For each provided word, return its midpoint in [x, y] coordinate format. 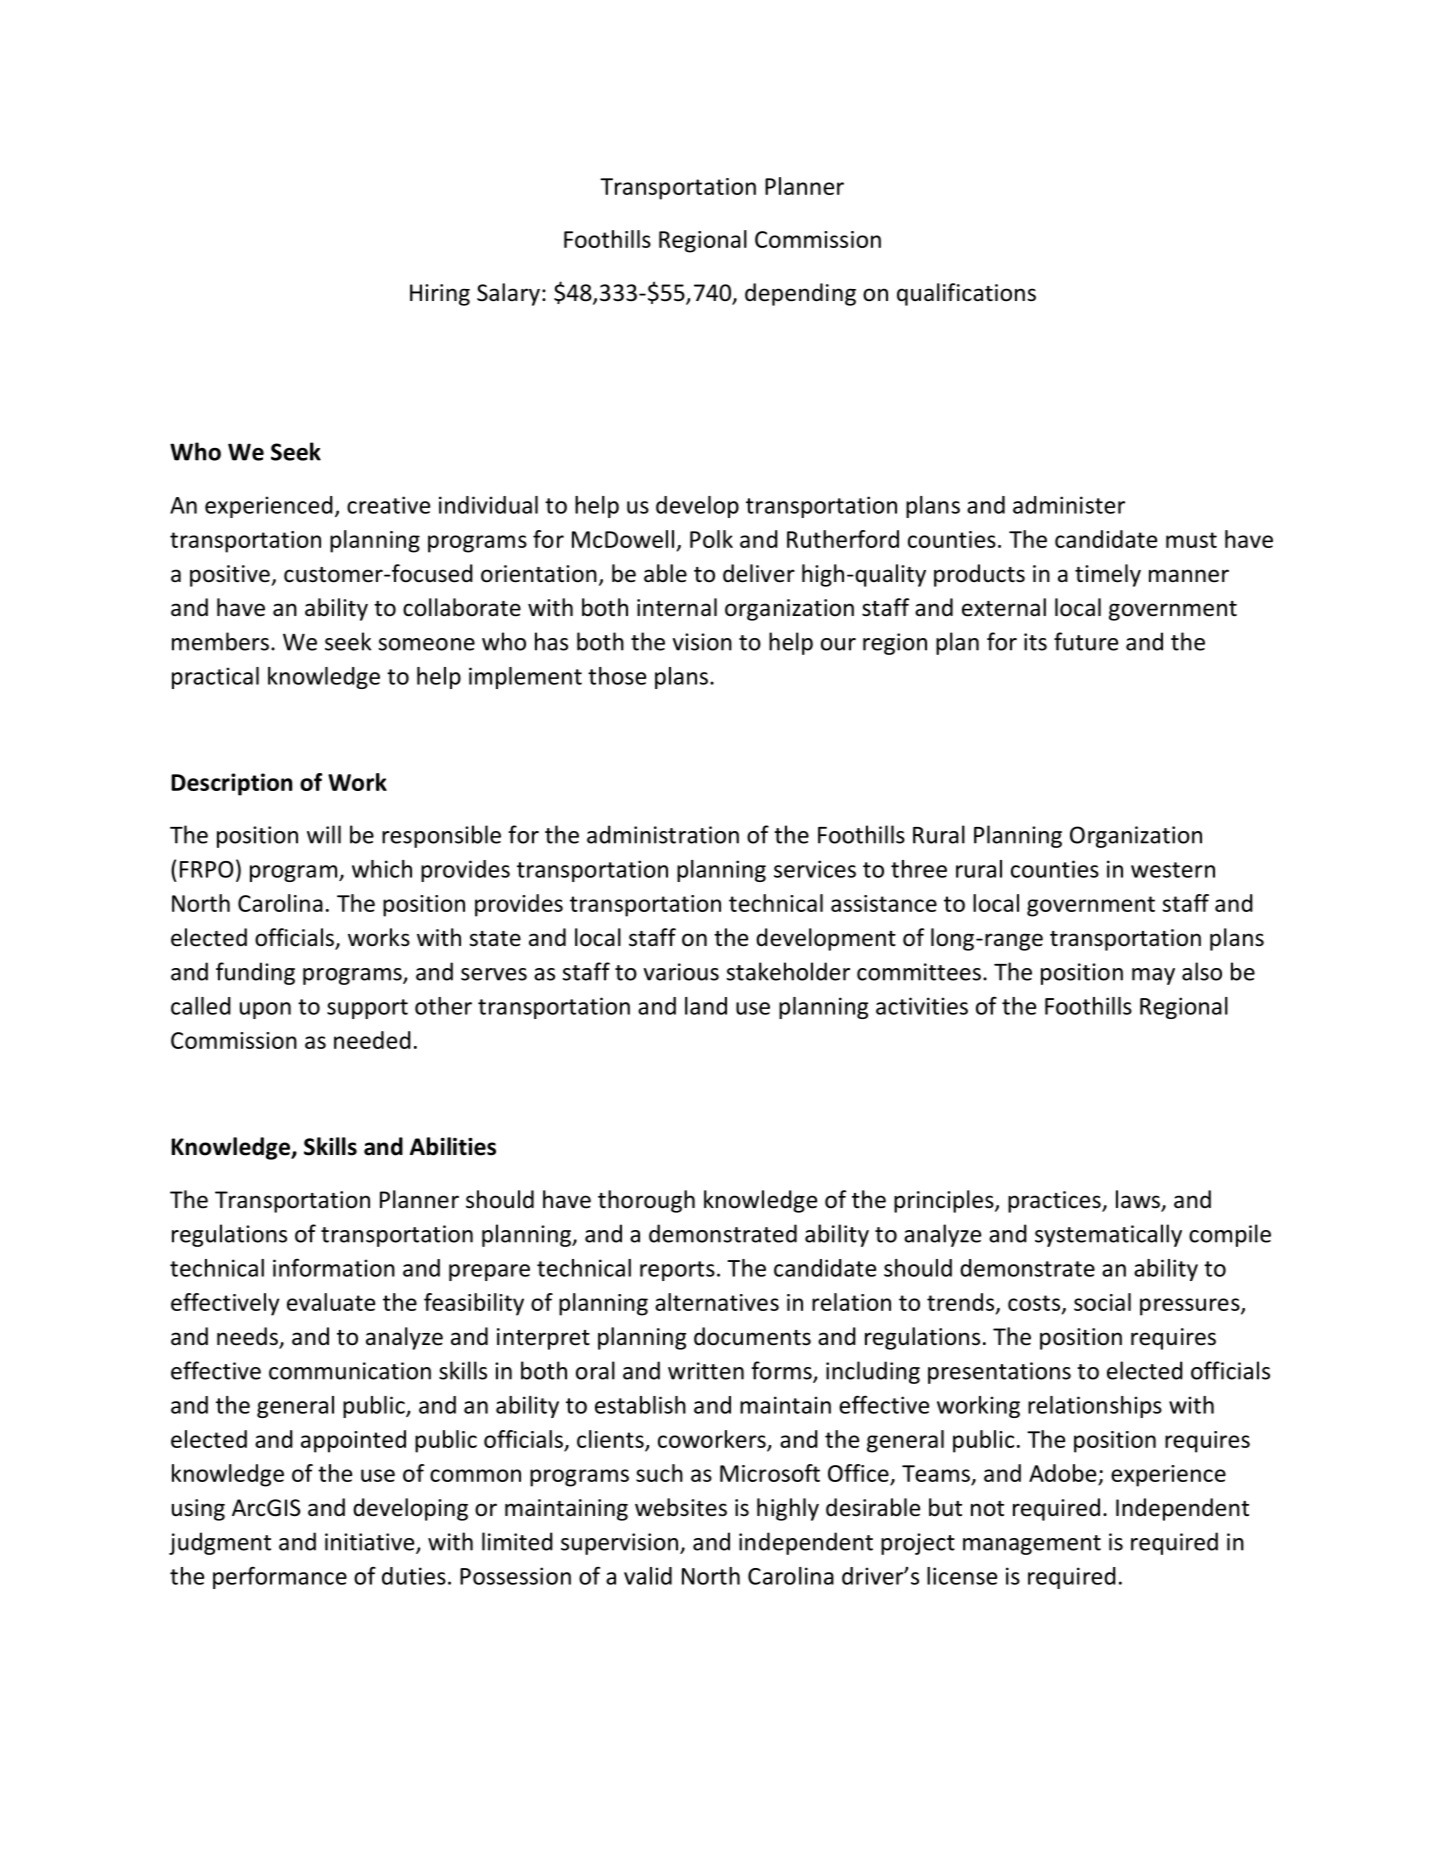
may [1153, 976]
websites [681, 1507]
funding [255, 973]
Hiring [440, 295]
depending [800, 294]
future [1086, 641]
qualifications [966, 294]
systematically [1108, 1235]
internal [677, 607]
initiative [371, 1543]
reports [677, 1271]
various [681, 972]
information [334, 1267]
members [220, 641]
